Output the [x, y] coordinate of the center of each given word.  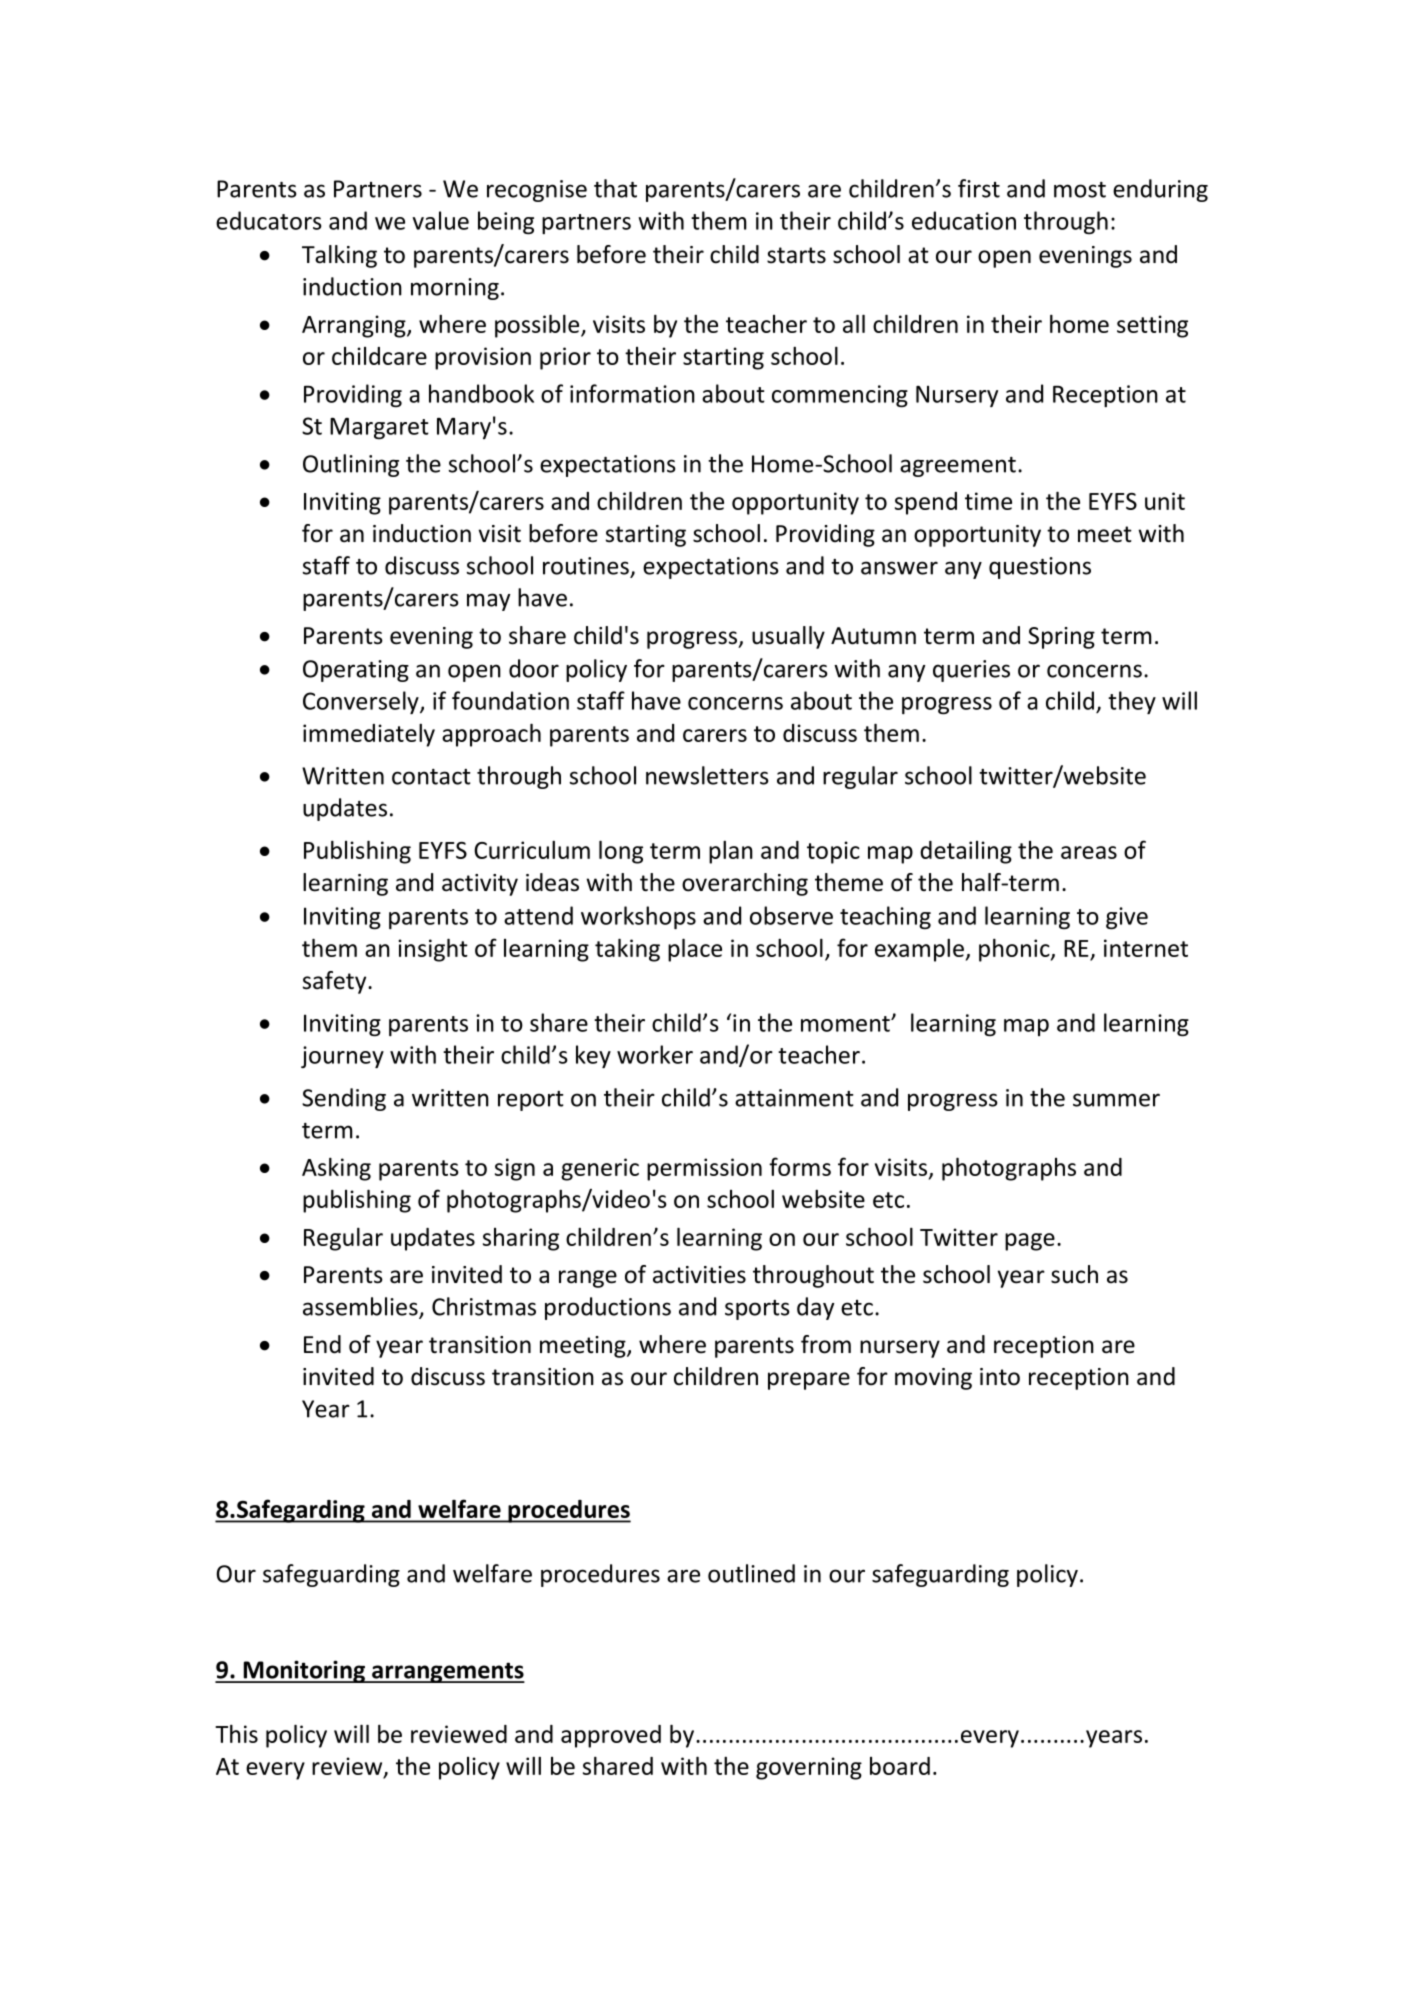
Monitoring [304, 1671]
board [900, 1766]
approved [611, 1736]
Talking [339, 256]
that [615, 188]
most [1080, 190]
